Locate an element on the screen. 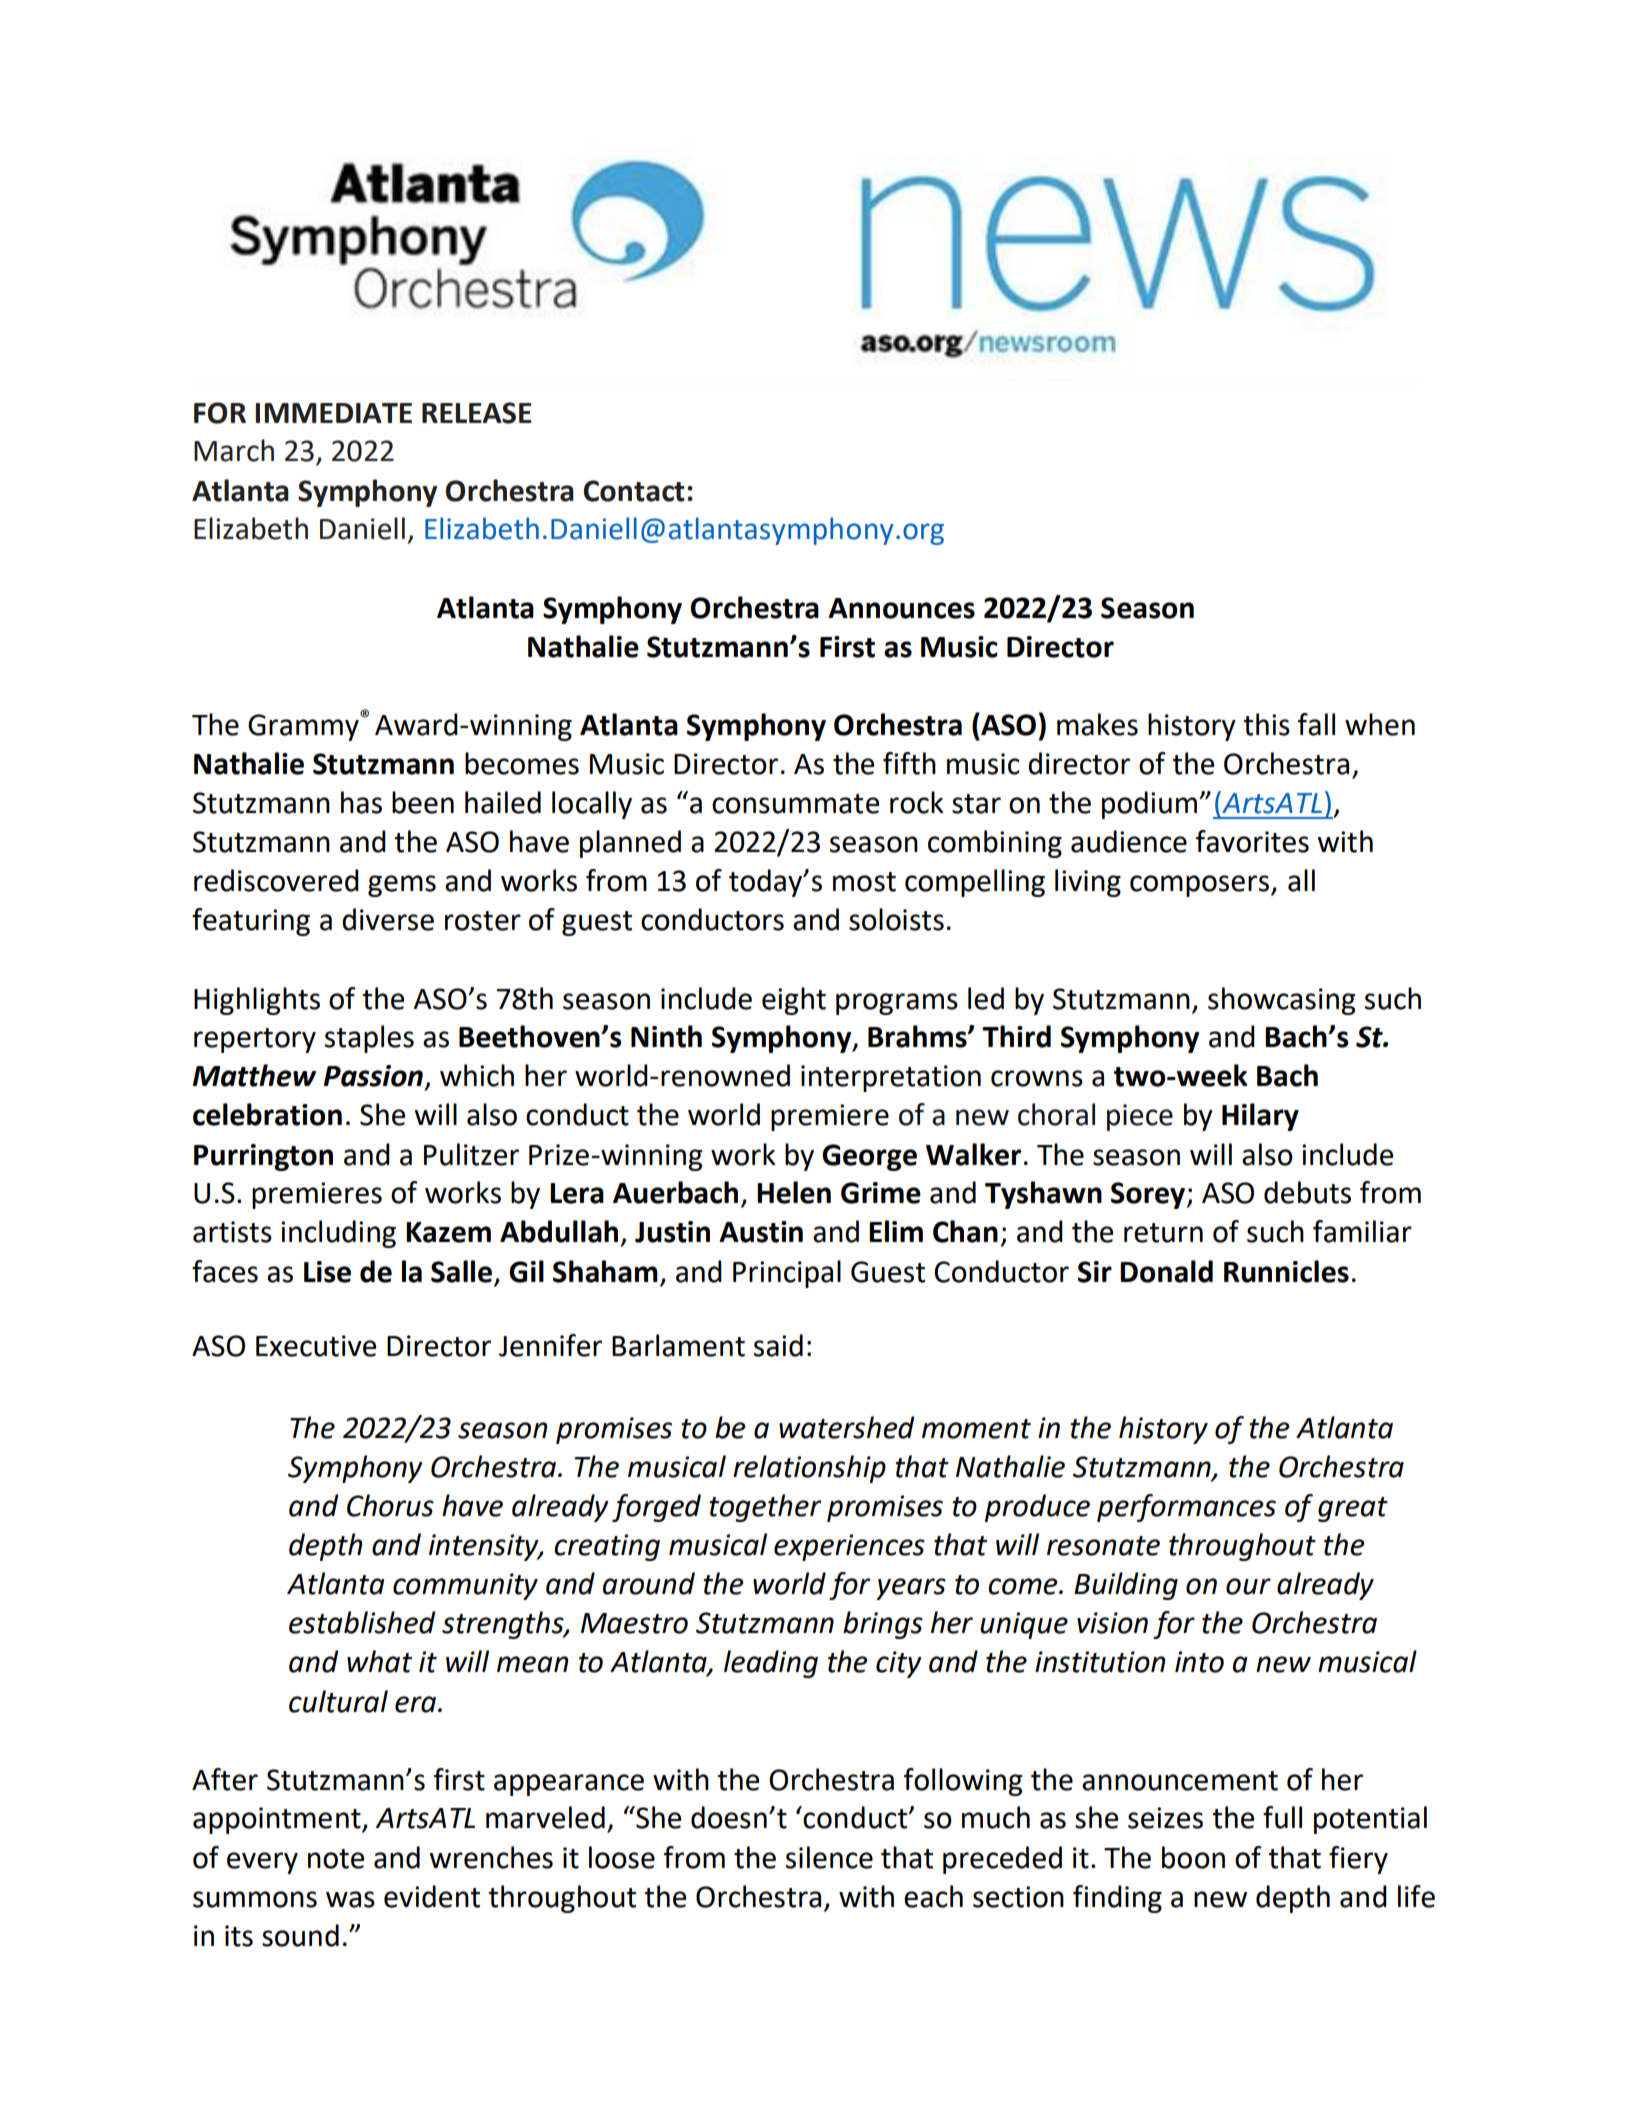 The width and height of the screenshot is (1632, 2111). IMMEDIATE is located at coordinates (333, 413).
